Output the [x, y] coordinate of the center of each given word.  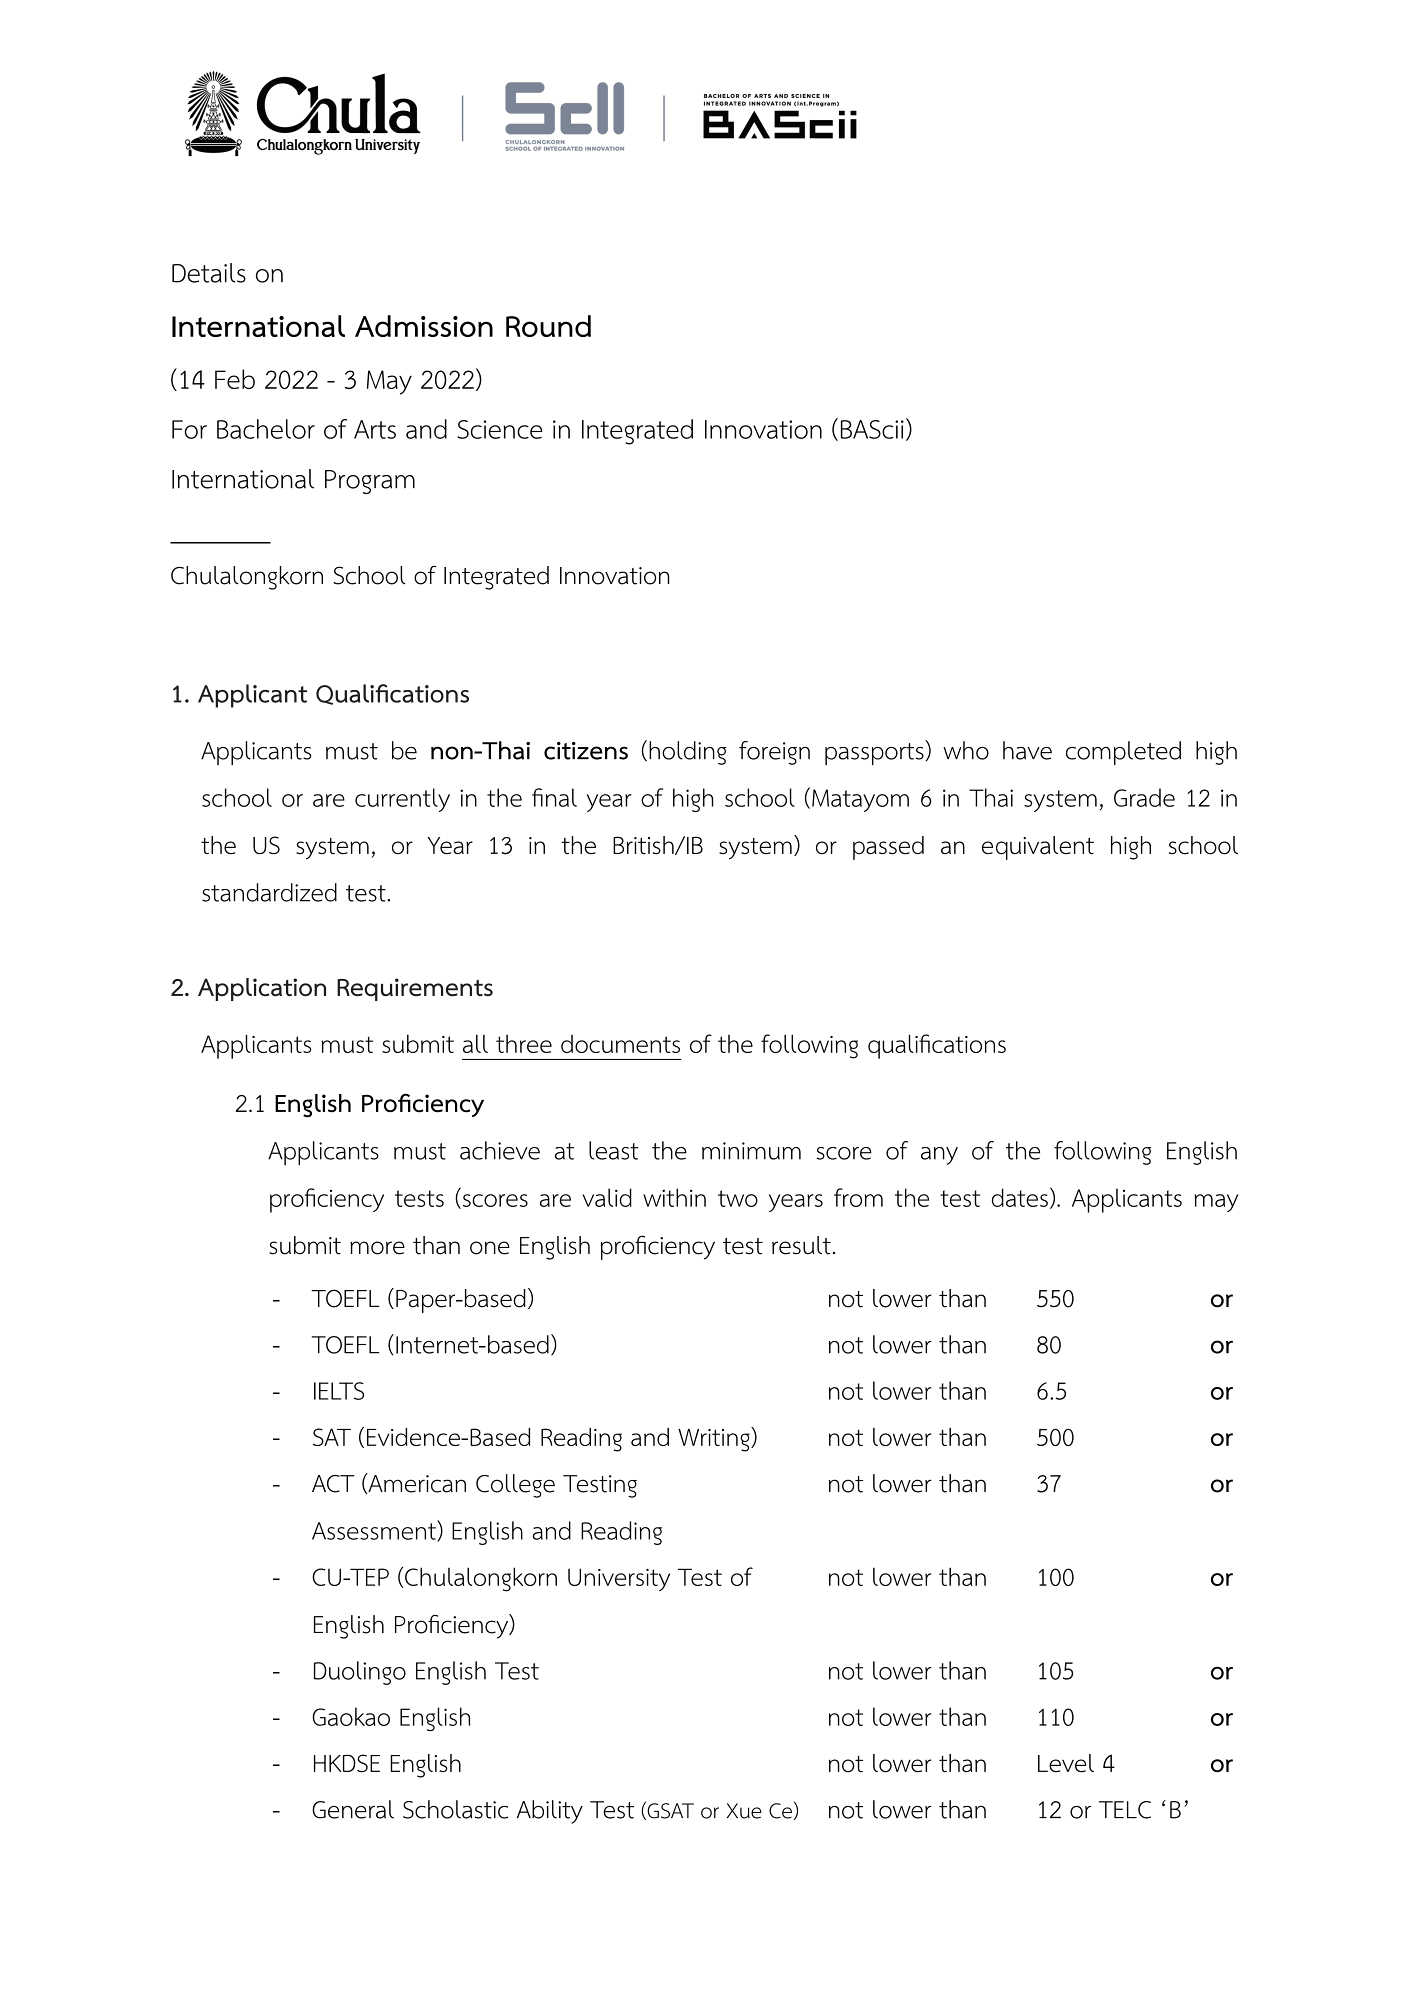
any [939, 1156]
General [353, 1809]
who [966, 750]
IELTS [339, 1391]
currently [402, 800]
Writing [715, 1439]
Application [262, 989]
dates [1020, 1197]
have [1027, 750]
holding [687, 753]
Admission [424, 326]
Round [548, 326]
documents [620, 1044]
